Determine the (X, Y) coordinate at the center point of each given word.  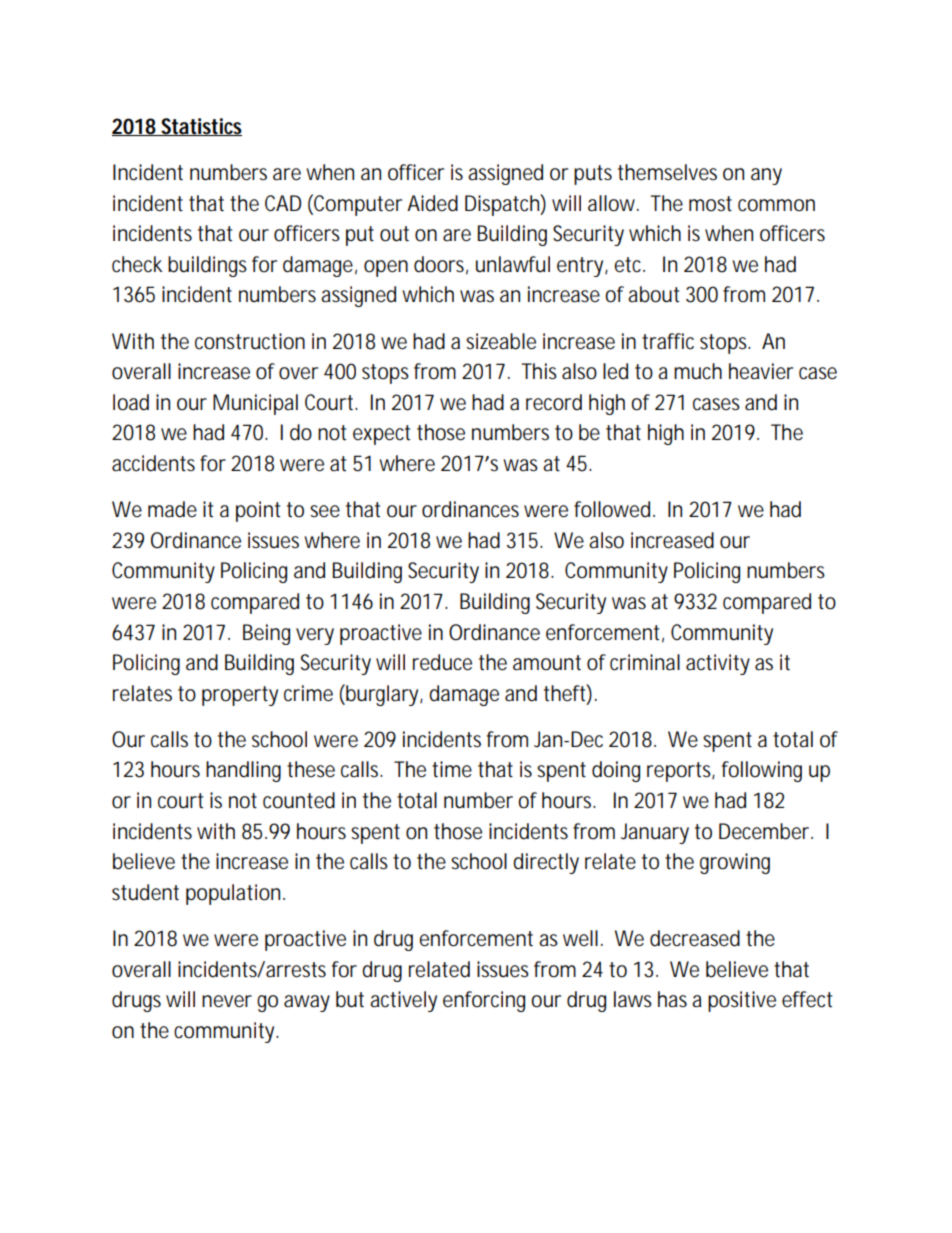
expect (381, 435)
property (240, 696)
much (698, 371)
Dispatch (502, 205)
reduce (442, 662)
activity (718, 664)
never (227, 1001)
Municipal (255, 404)
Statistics (200, 127)
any (766, 176)
